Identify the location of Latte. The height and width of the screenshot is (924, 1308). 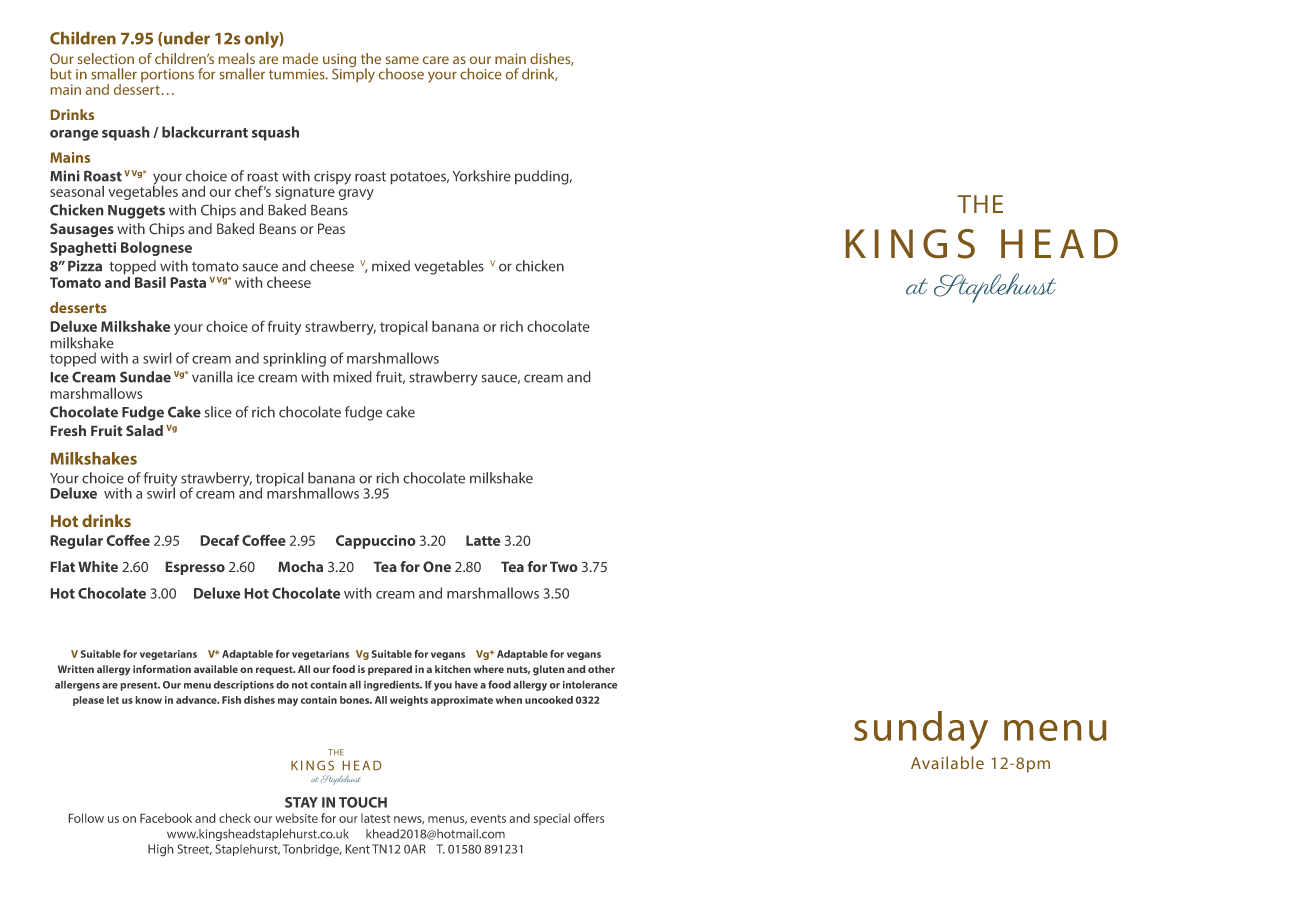
(483, 540).
